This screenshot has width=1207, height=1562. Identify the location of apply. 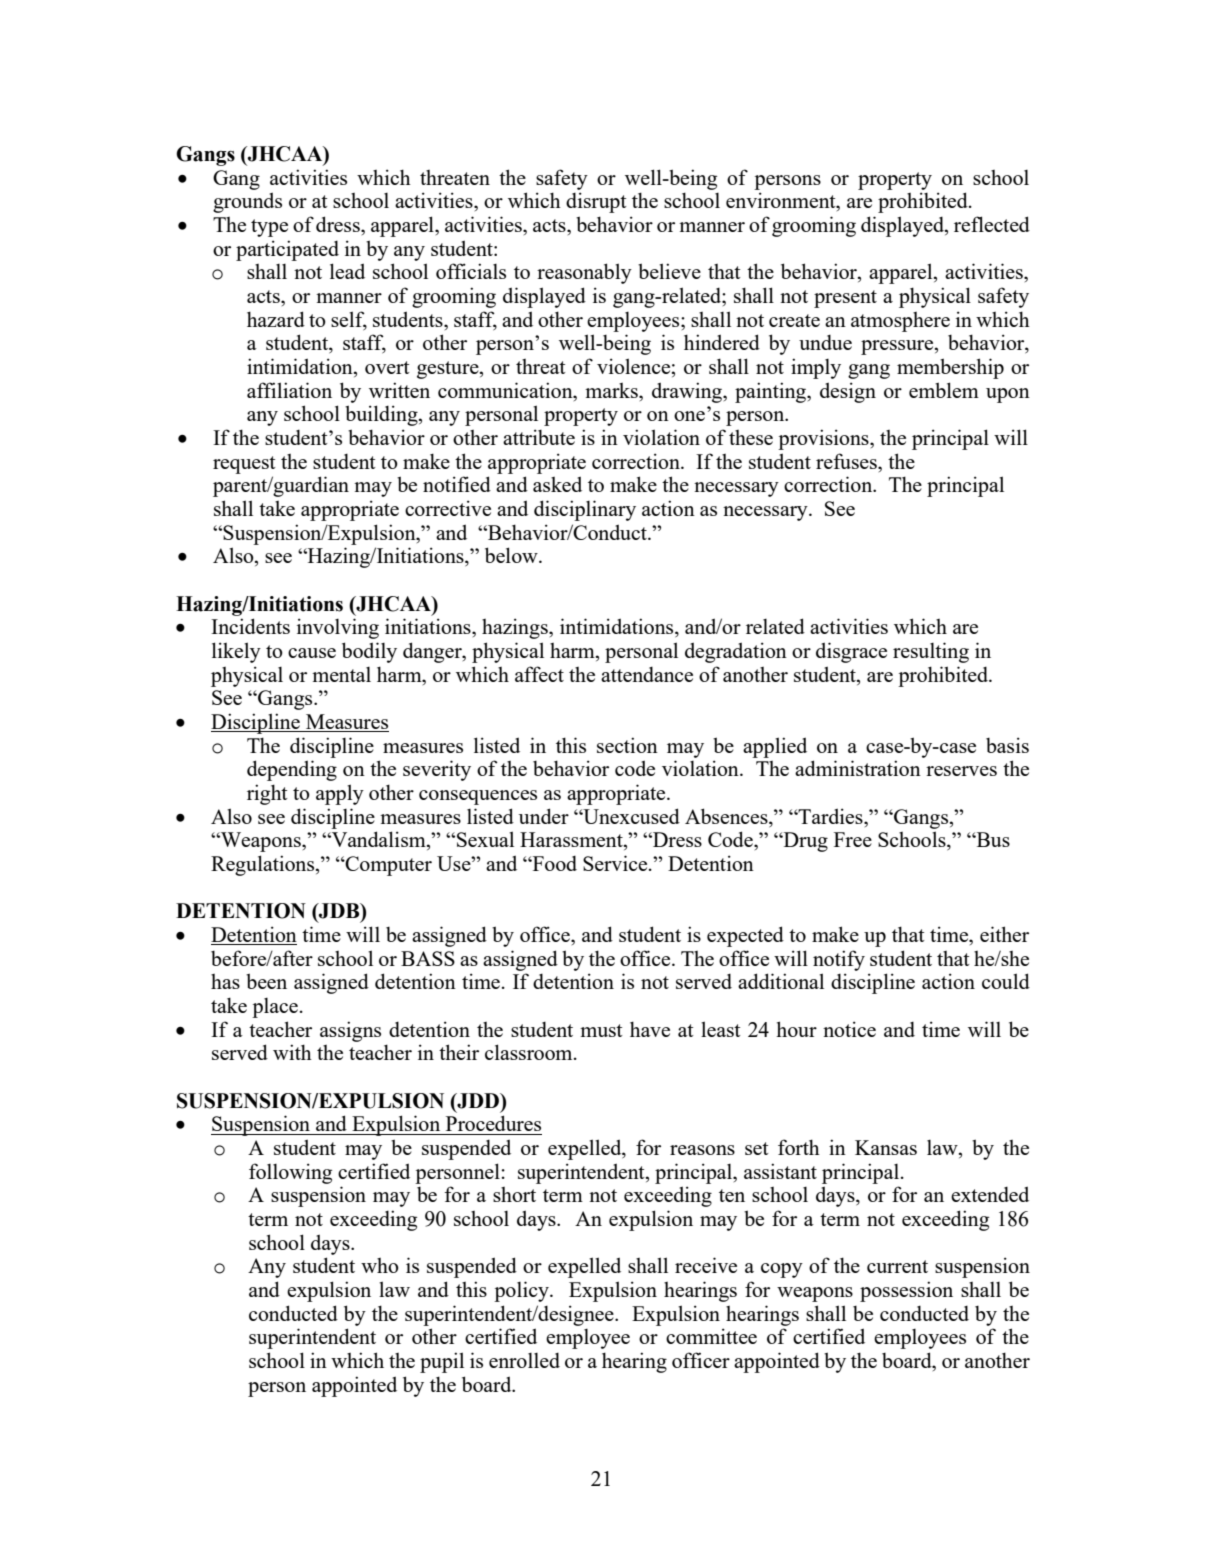
(340, 794).
